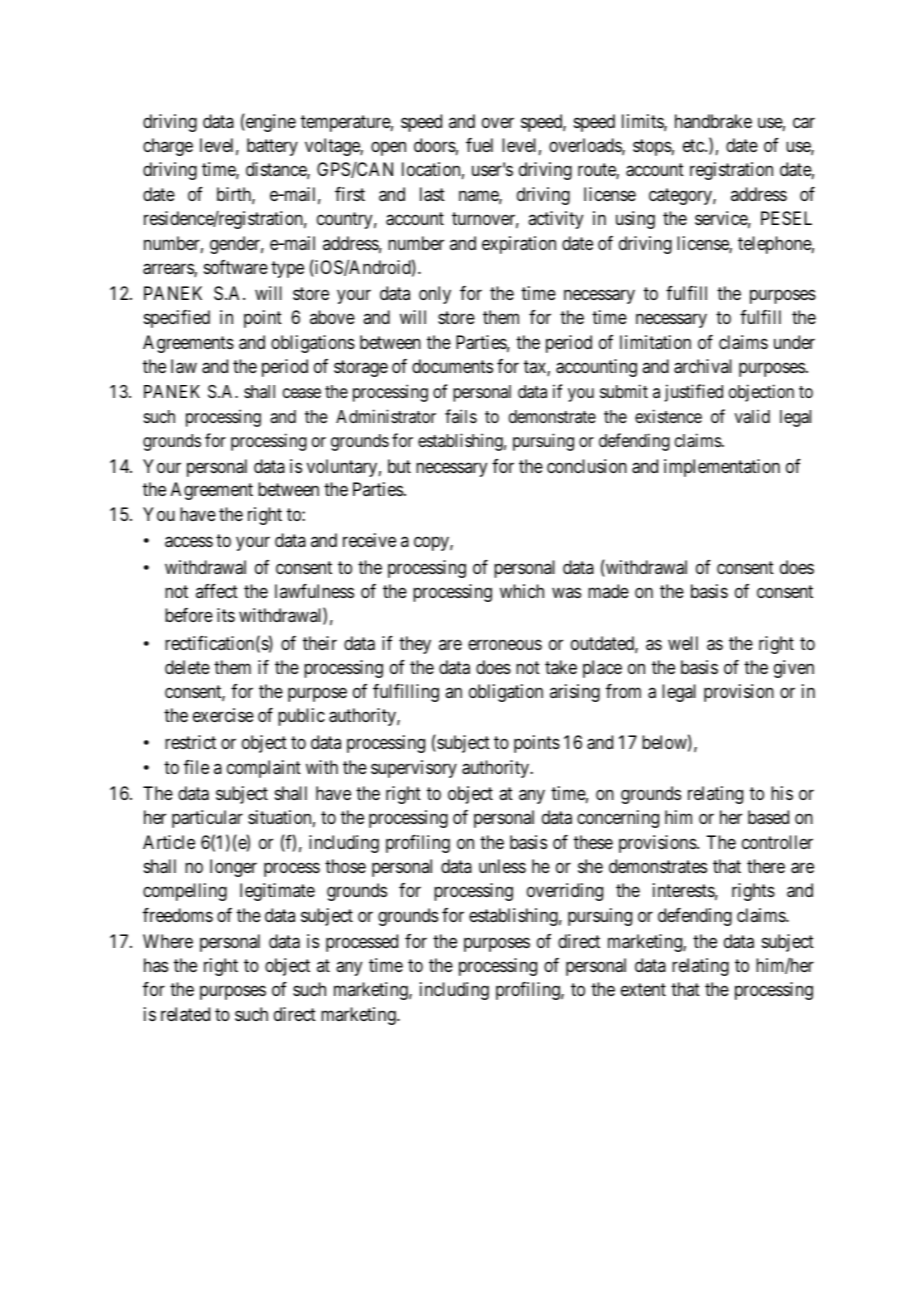 The image size is (924, 1308). What do you see at coordinates (185, 1014) in the screenshot?
I see `related` at bounding box center [185, 1014].
